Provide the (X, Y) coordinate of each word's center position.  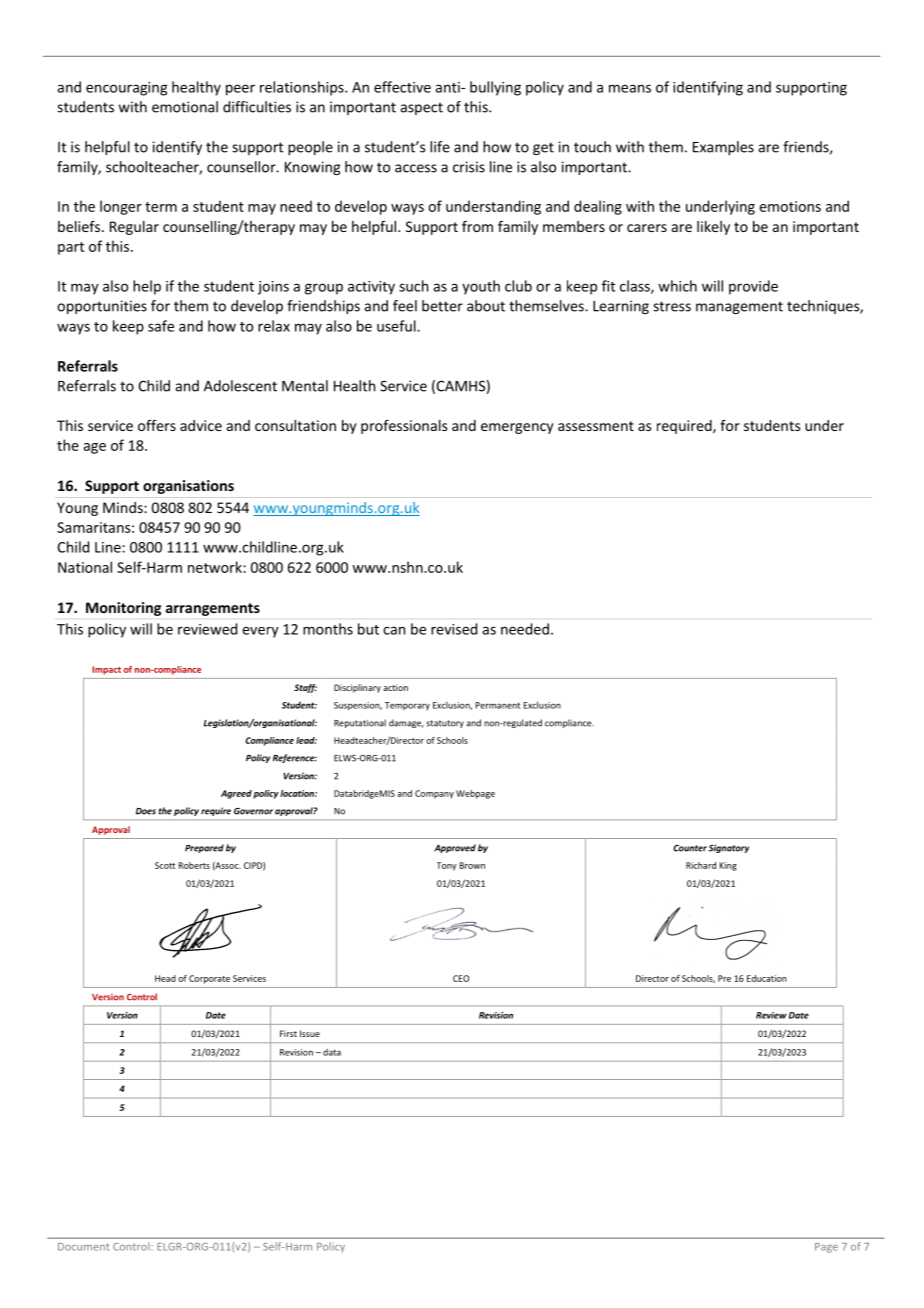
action (395, 687)
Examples (723, 148)
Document (83, 1247)
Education (767, 978)
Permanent (498, 705)
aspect (421, 108)
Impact (106, 670)
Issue (310, 1033)
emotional (185, 107)
